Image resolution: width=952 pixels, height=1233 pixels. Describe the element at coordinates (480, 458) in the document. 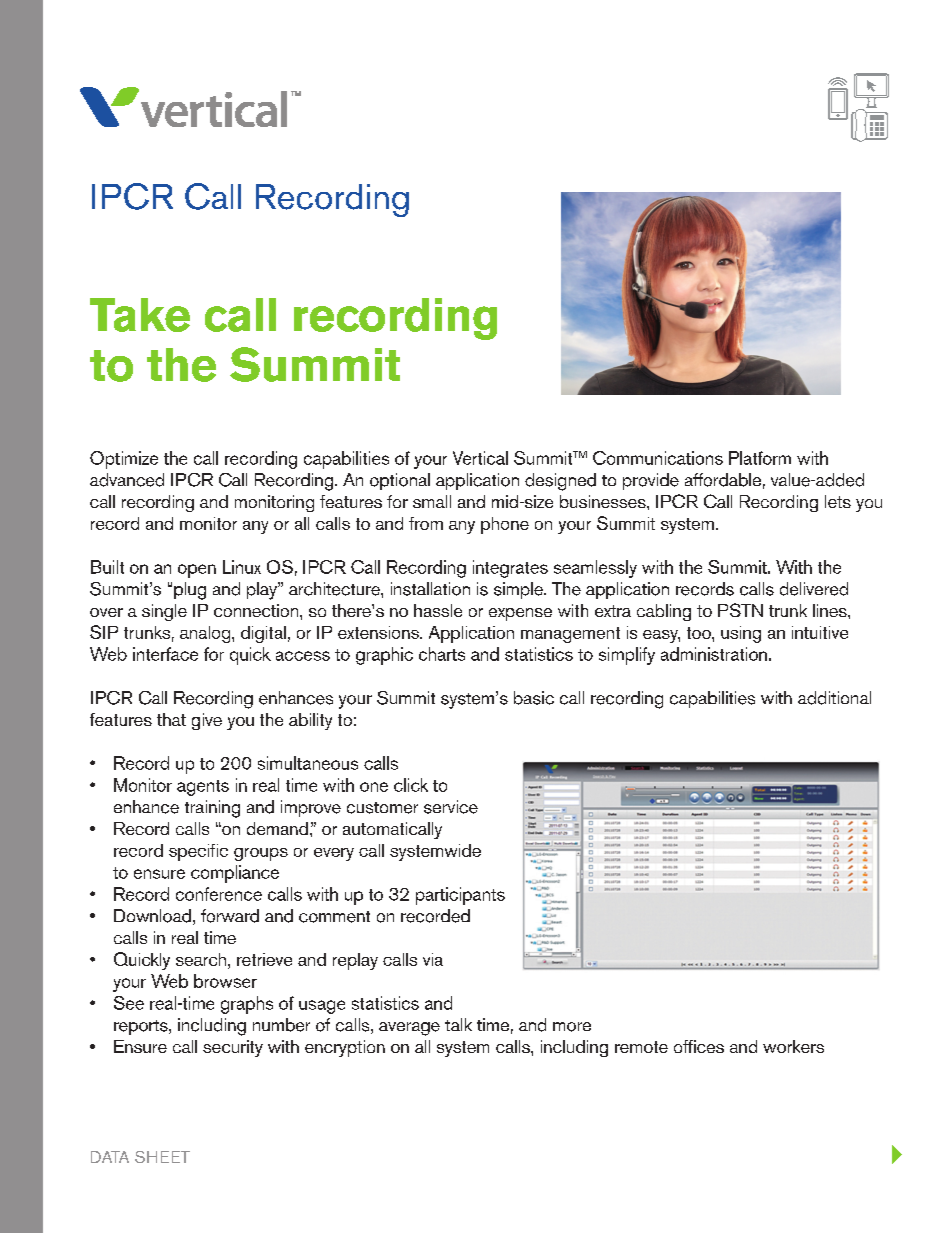

I see `Vertical` at that location.
